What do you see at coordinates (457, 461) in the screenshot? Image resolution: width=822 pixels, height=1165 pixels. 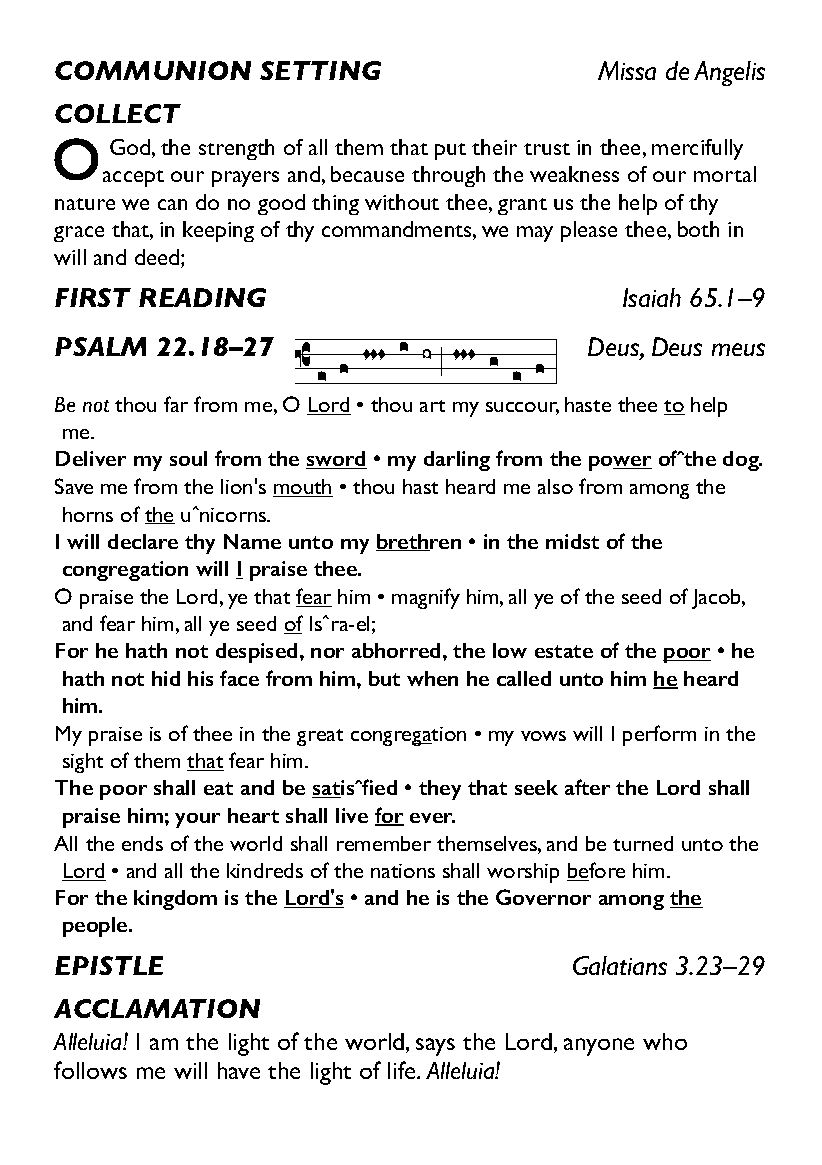 I see `darling` at bounding box center [457, 461].
